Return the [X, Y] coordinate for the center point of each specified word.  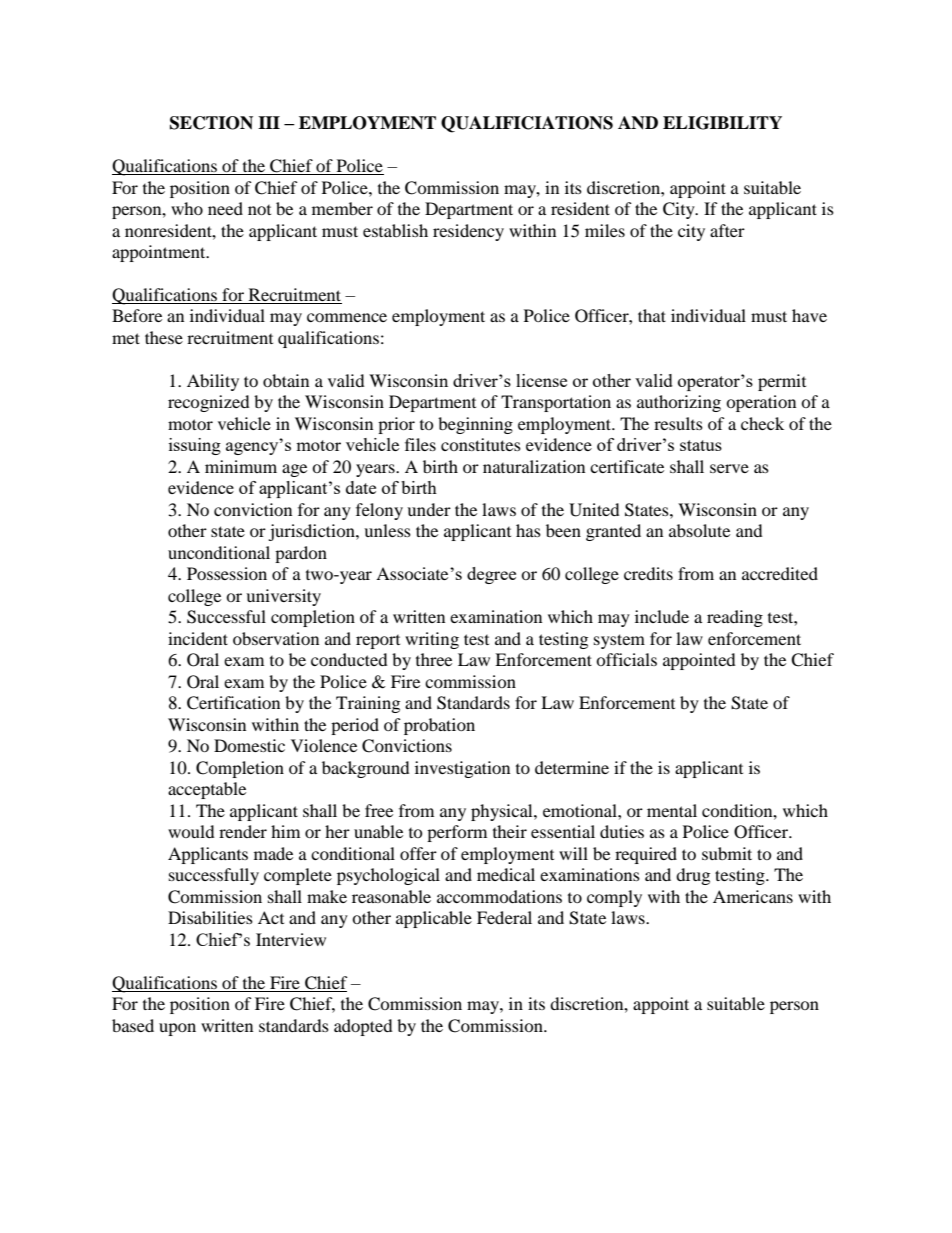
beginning [475, 425]
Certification [233, 703]
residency [468, 232]
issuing [195, 446]
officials [626, 659]
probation [439, 726]
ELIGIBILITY [722, 123]
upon [177, 1029]
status [701, 445]
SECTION [211, 123]
